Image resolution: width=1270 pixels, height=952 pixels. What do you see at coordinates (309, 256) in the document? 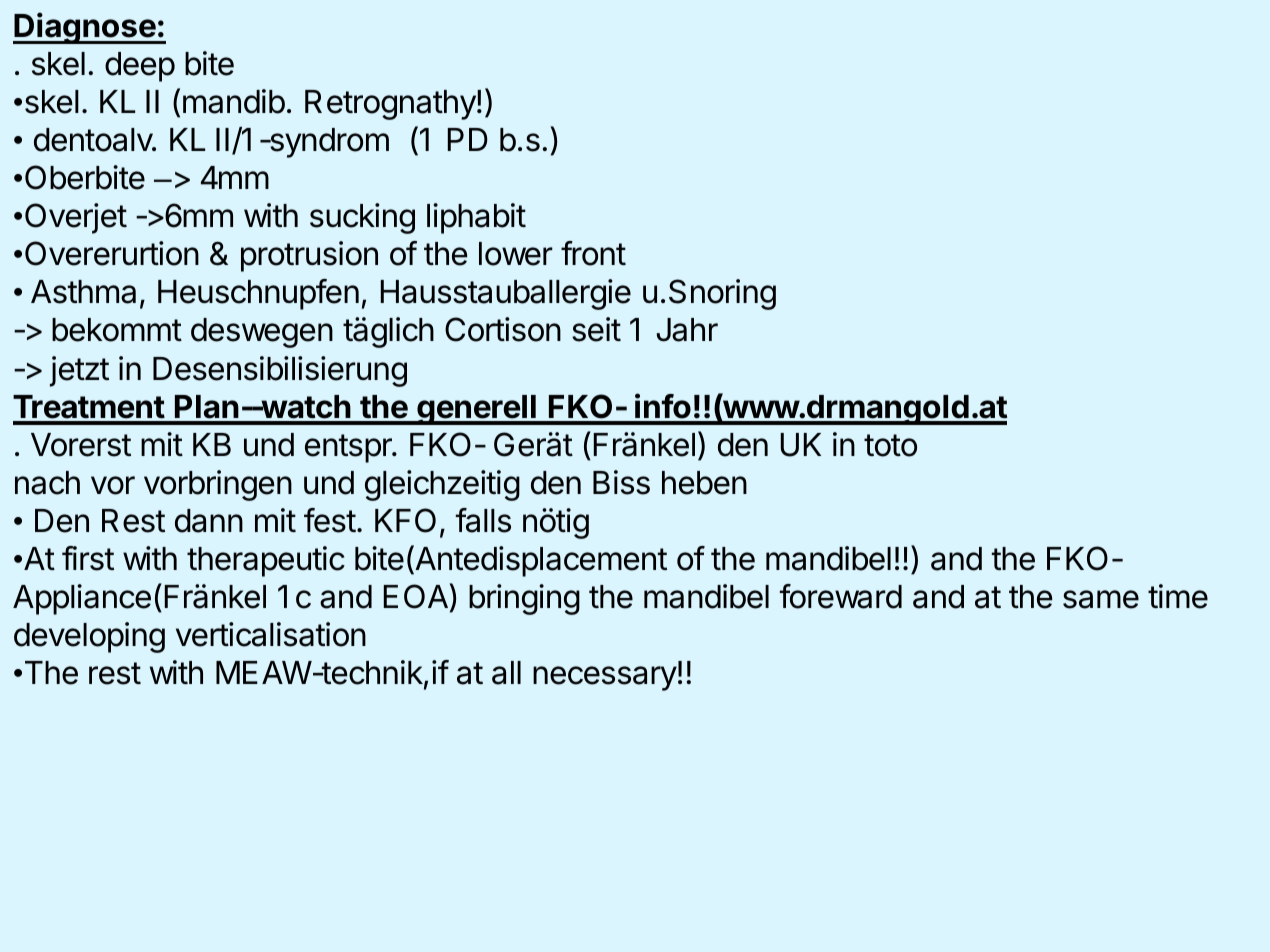
I see `protrusion` at bounding box center [309, 256].
